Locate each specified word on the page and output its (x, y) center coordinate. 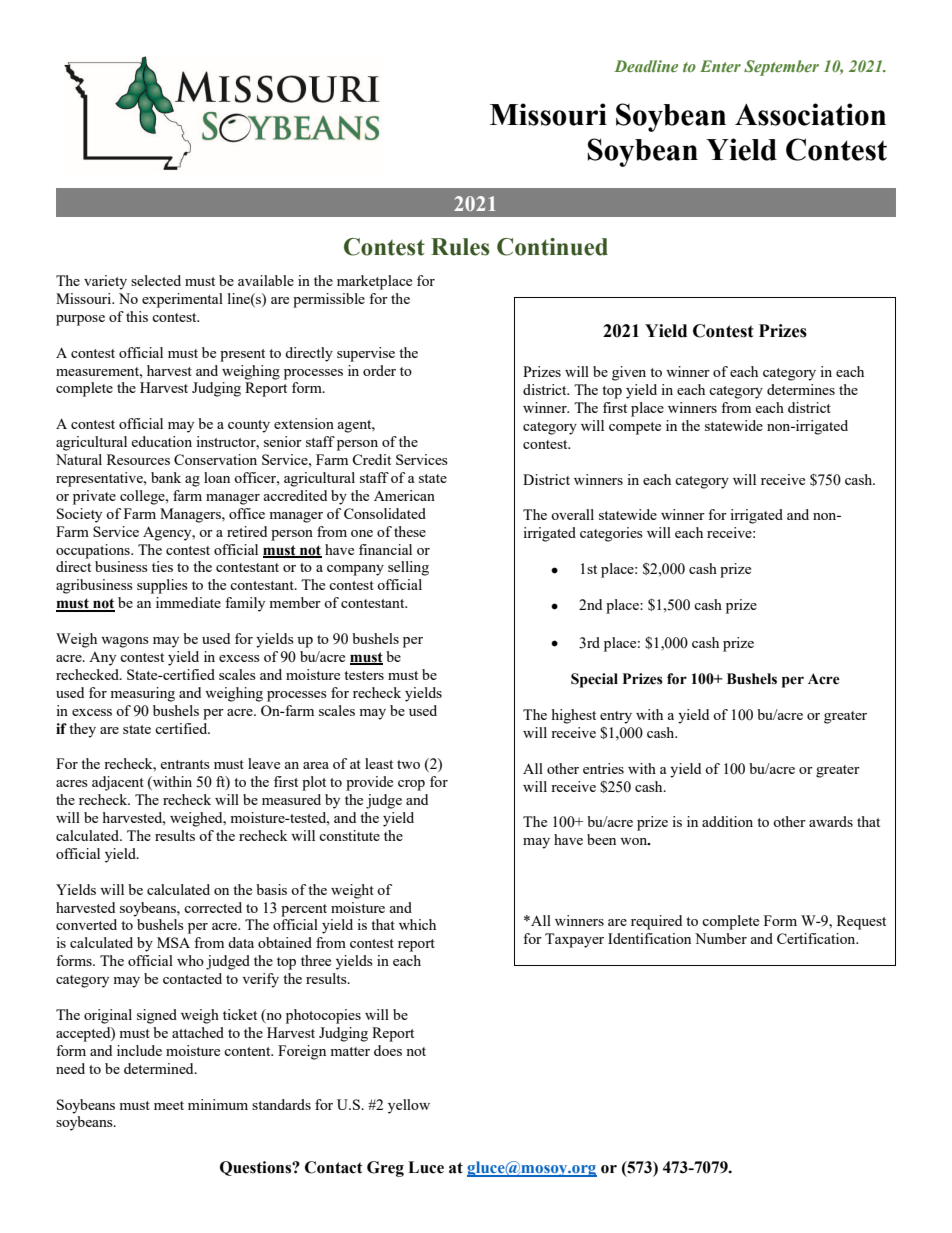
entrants (185, 764)
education (161, 441)
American (404, 495)
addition (727, 821)
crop (411, 785)
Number (721, 938)
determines (801, 389)
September (781, 68)
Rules (460, 247)
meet (169, 1105)
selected (156, 280)
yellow (409, 1106)
